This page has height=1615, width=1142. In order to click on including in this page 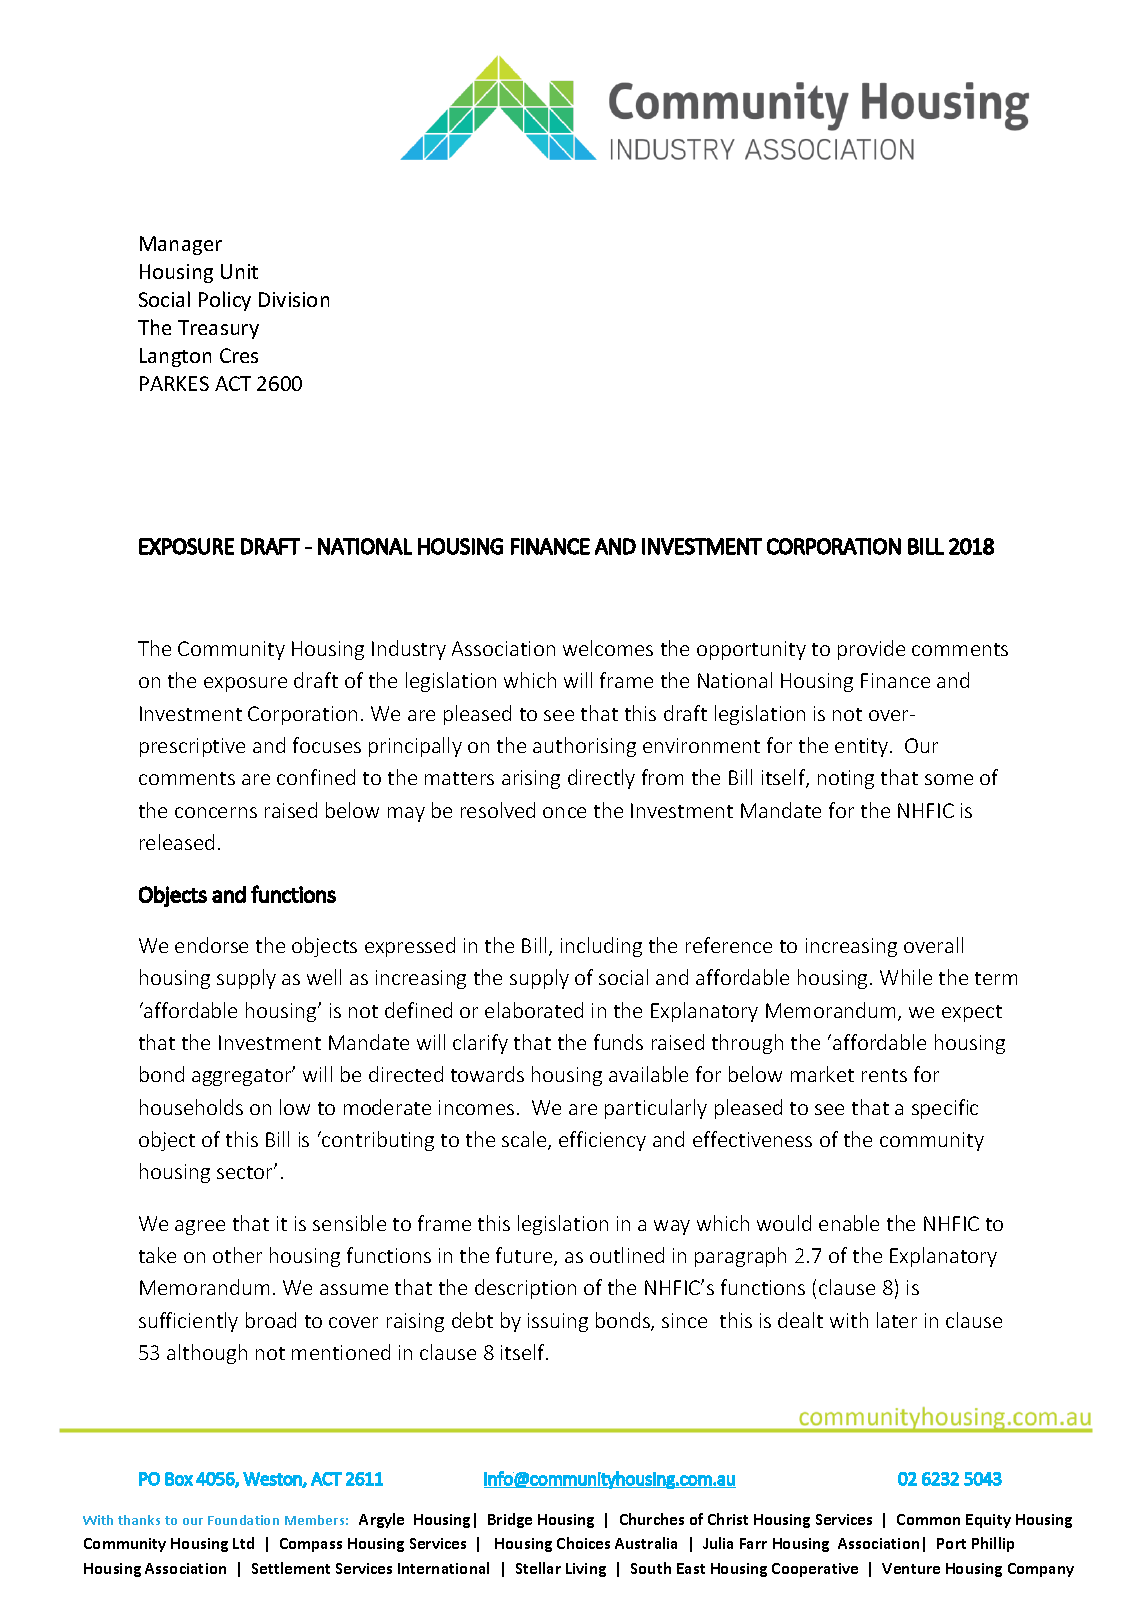, I will do `click(601, 947)`.
